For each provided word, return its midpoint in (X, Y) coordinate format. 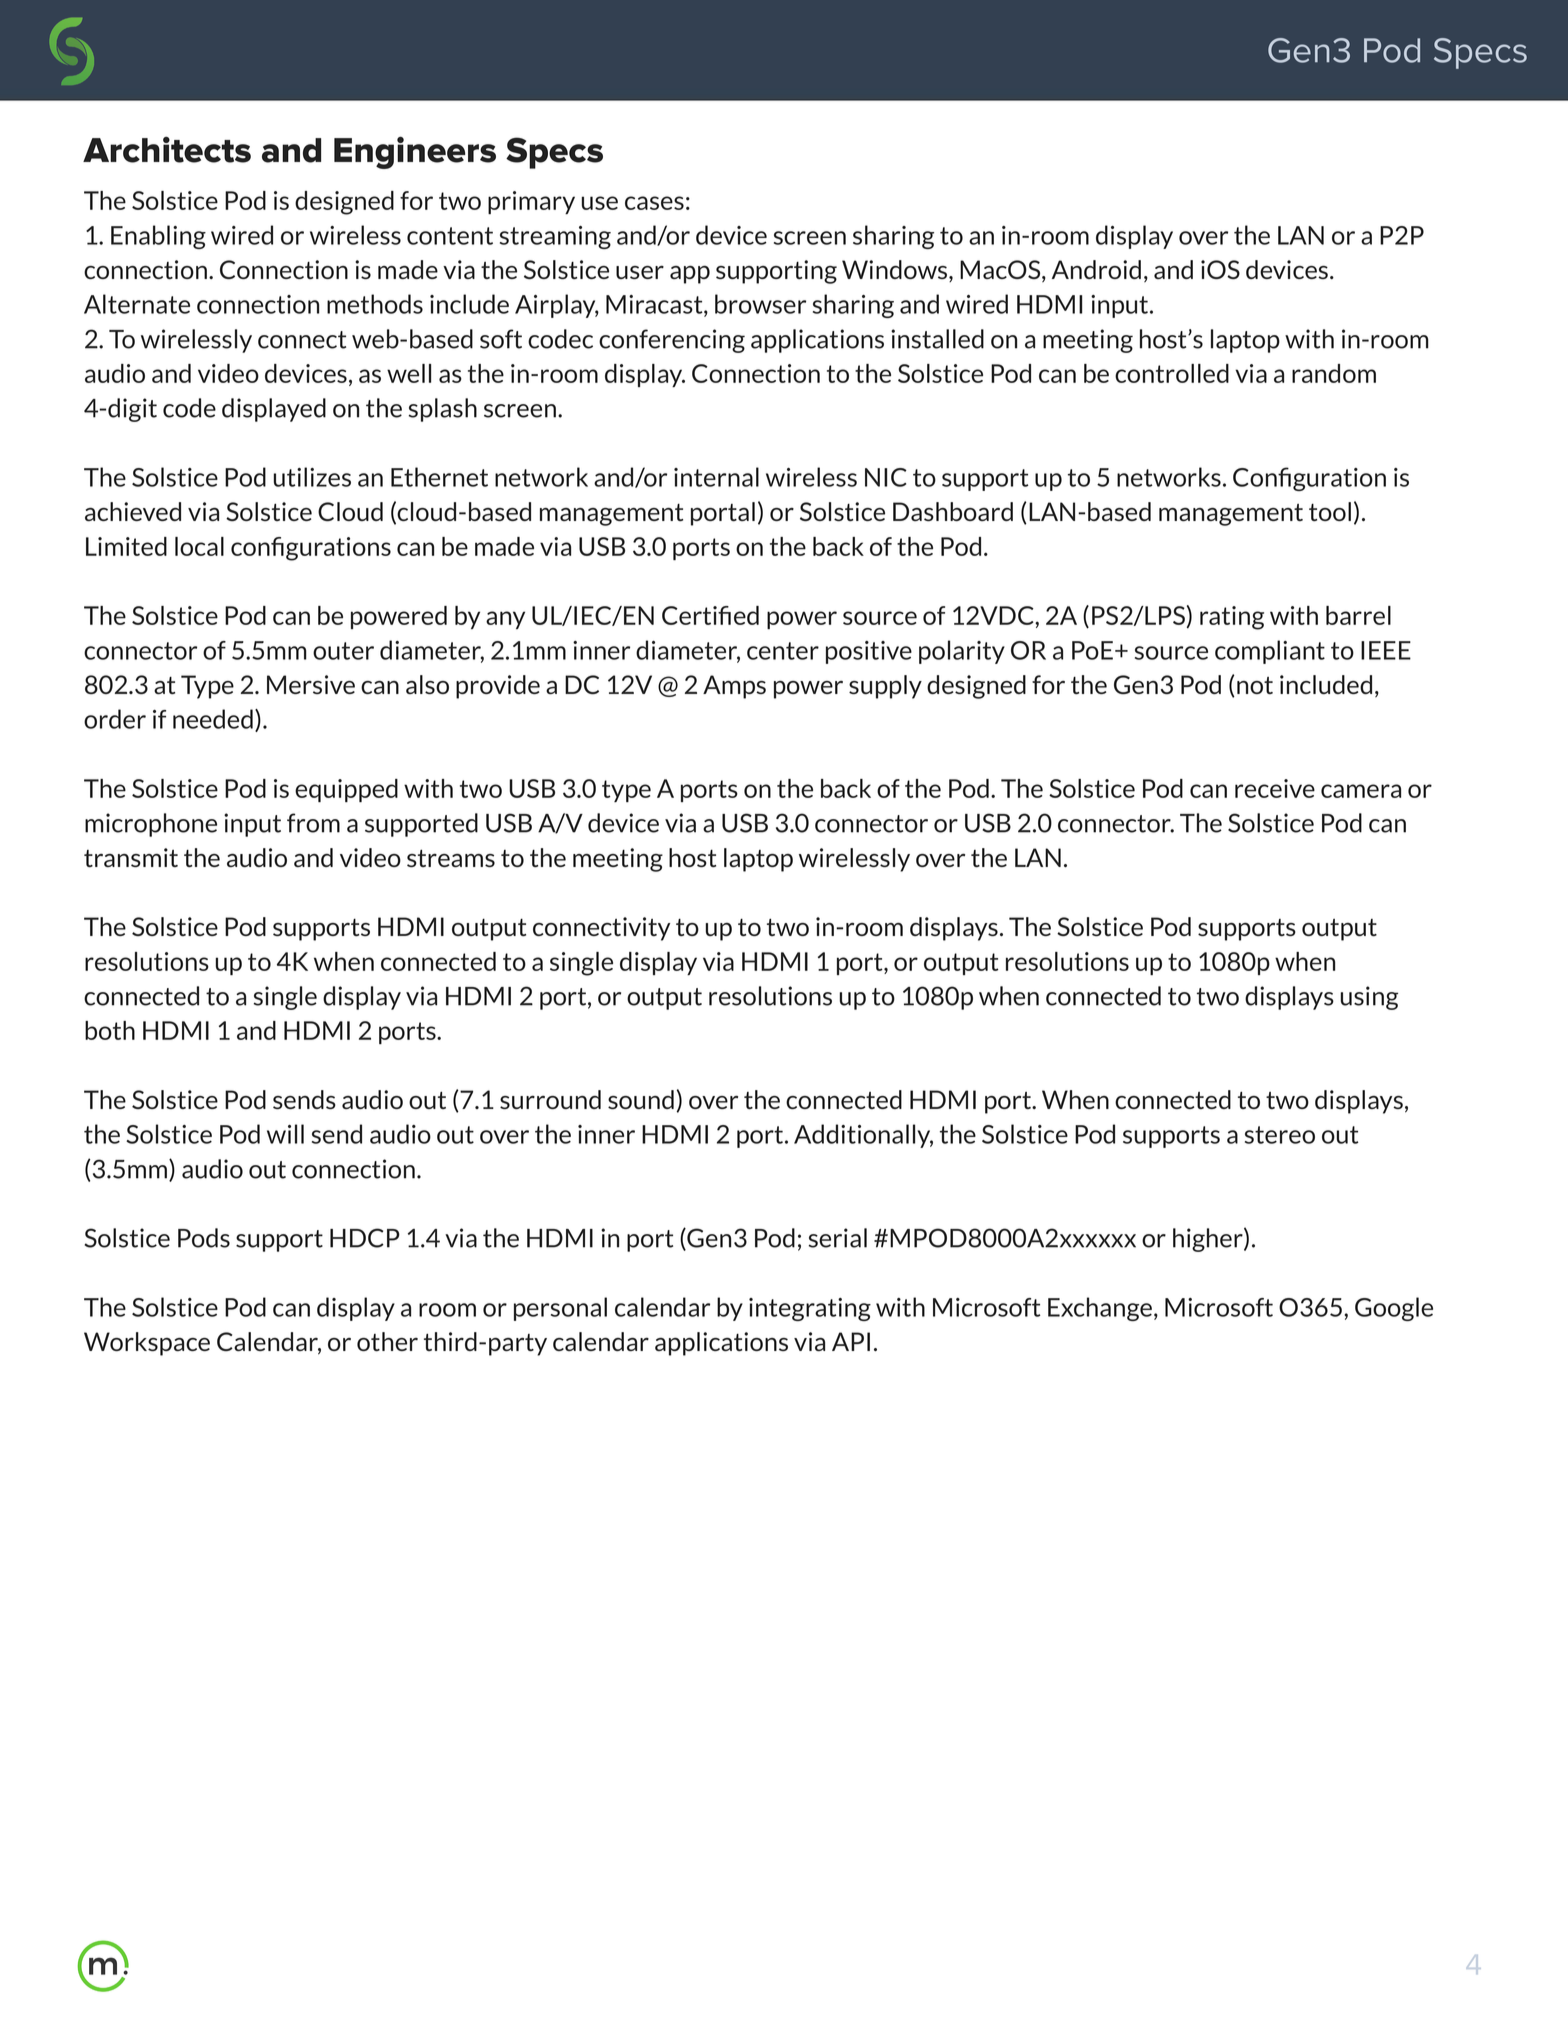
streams (451, 858)
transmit (131, 857)
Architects (167, 149)
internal (716, 477)
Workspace (147, 1344)
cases (654, 203)
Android (1096, 269)
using (1369, 998)
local (199, 546)
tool (1330, 511)
